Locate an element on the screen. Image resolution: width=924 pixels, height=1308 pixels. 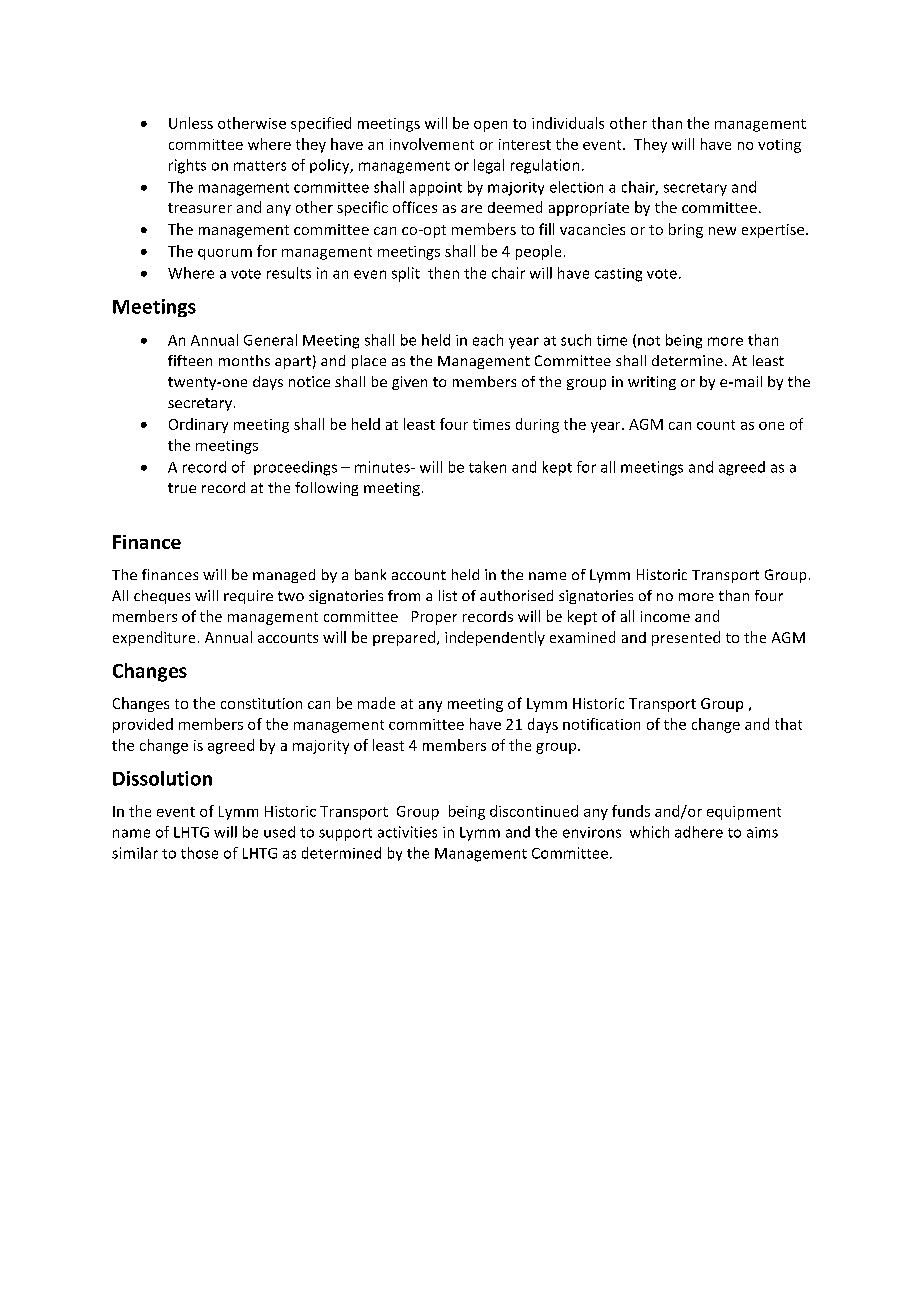
activities is located at coordinates (407, 832).
